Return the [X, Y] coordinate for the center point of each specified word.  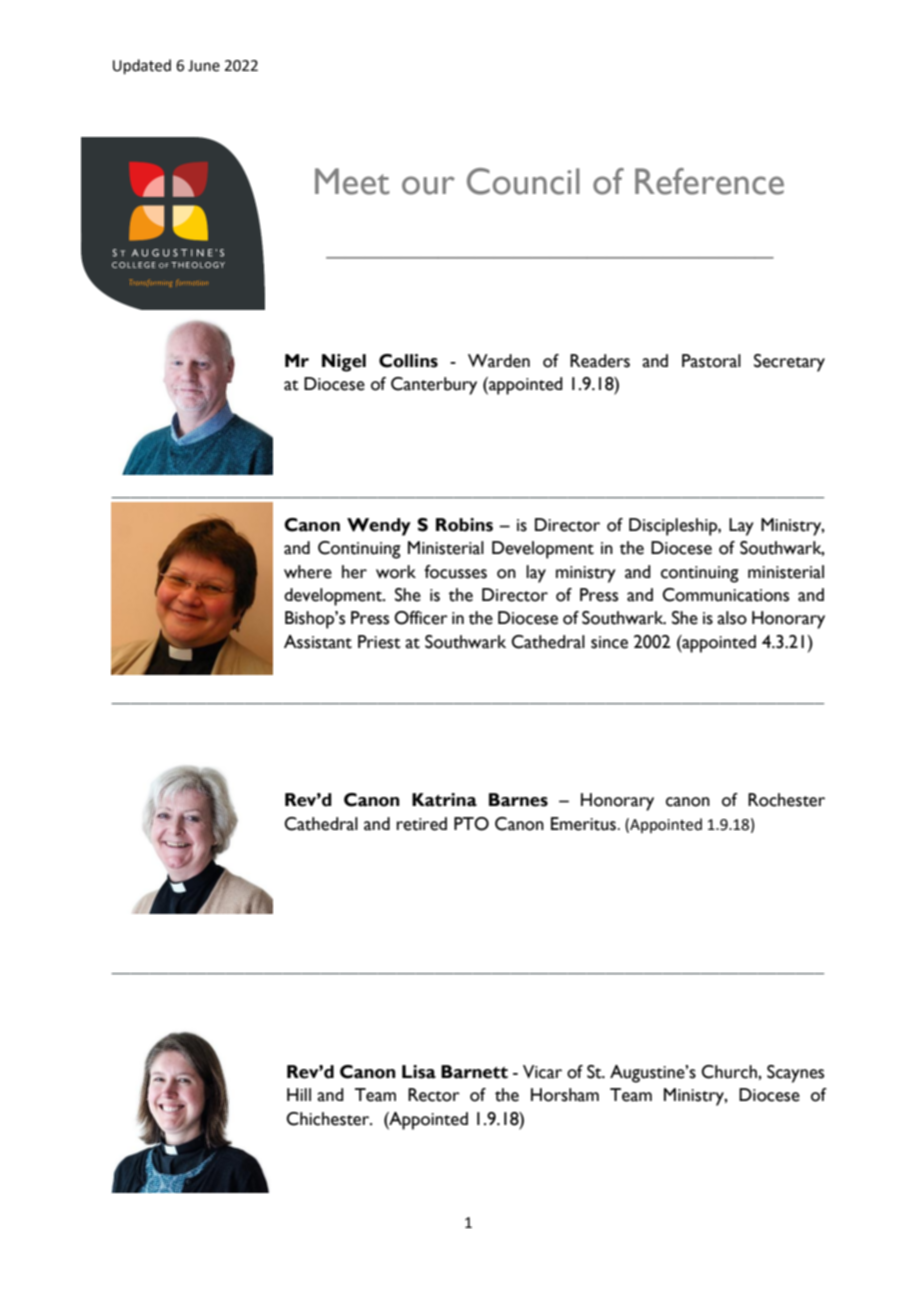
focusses [455, 572]
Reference [709, 181]
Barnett [474, 1072]
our [428, 185]
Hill [299, 1094]
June [204, 66]
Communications [725, 595]
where [308, 572]
